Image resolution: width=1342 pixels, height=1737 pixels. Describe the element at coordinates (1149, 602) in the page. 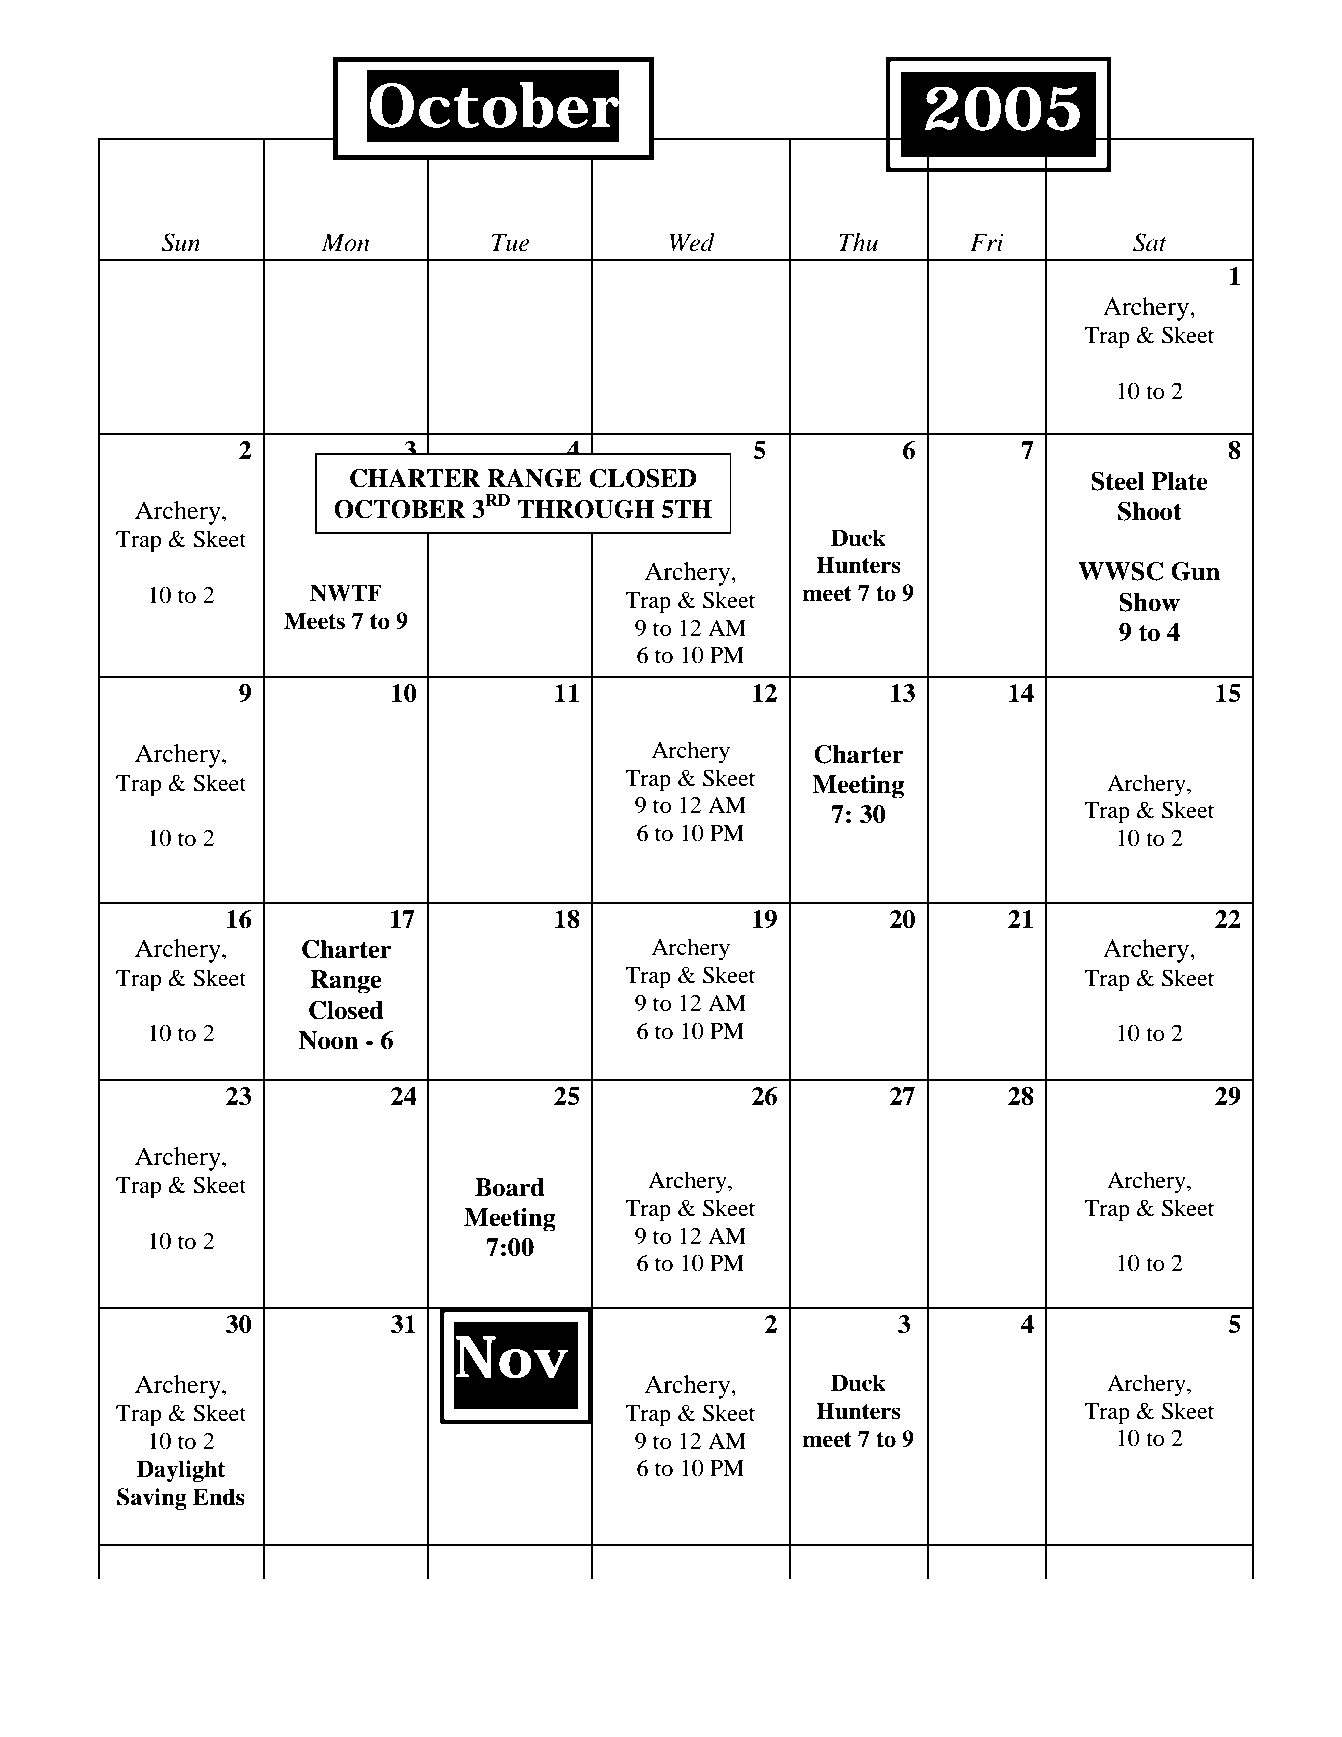

I see `Show` at that location.
